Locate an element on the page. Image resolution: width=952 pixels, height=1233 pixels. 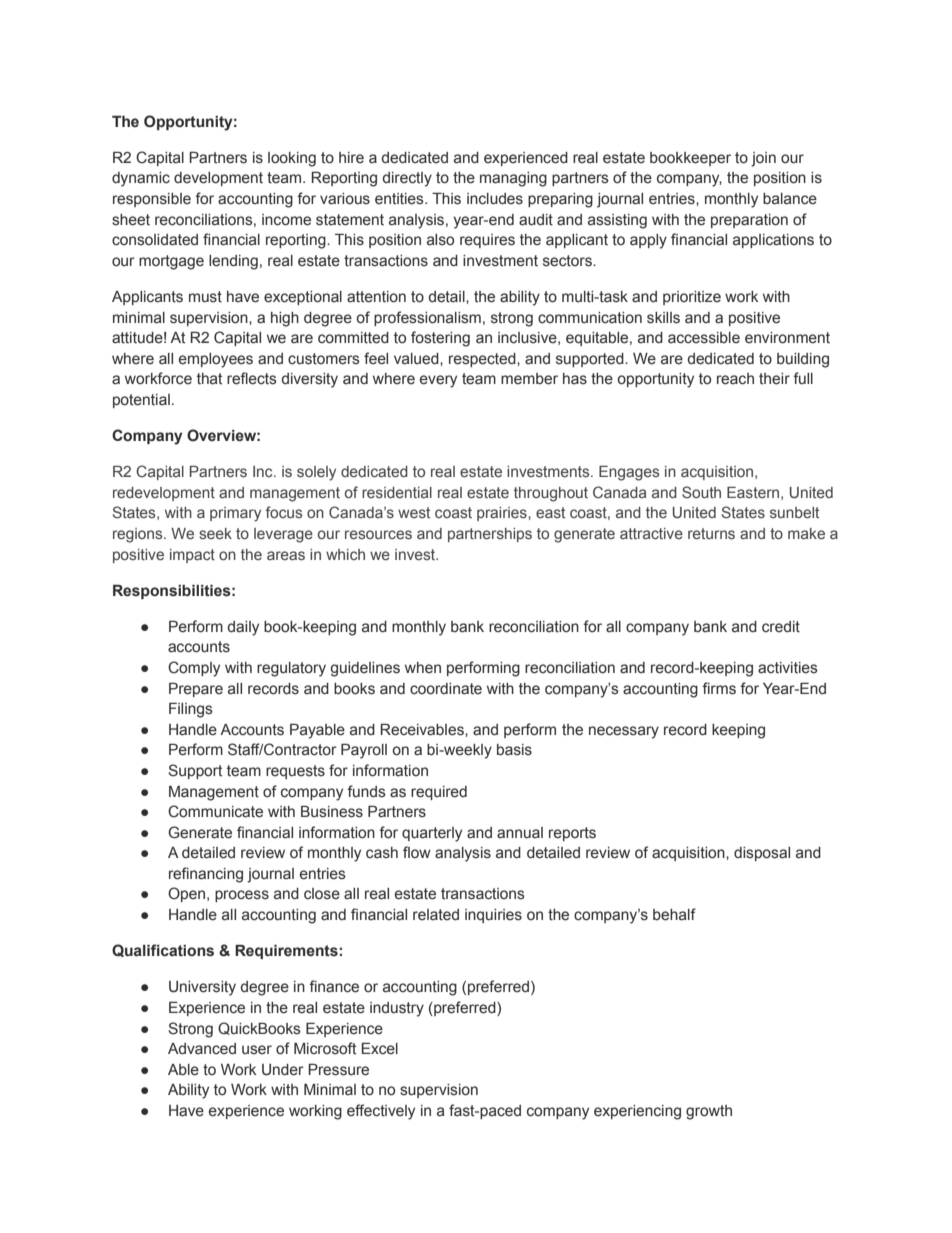
when is located at coordinates (423, 668).
